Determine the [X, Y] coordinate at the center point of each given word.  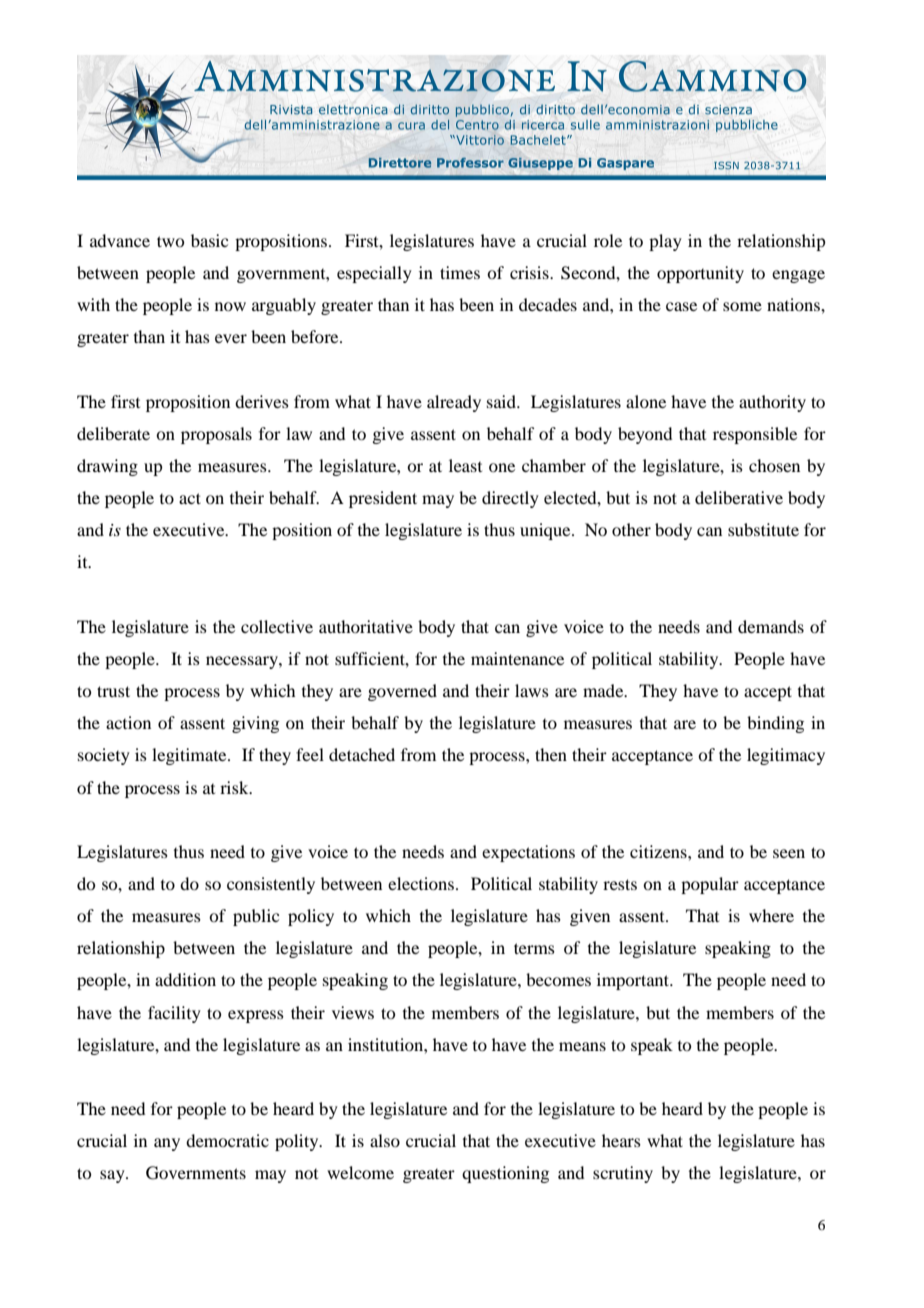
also [385, 1140]
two [170, 241]
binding [775, 724]
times [460, 272]
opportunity [700, 274]
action [128, 722]
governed [402, 692]
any [167, 1144]
